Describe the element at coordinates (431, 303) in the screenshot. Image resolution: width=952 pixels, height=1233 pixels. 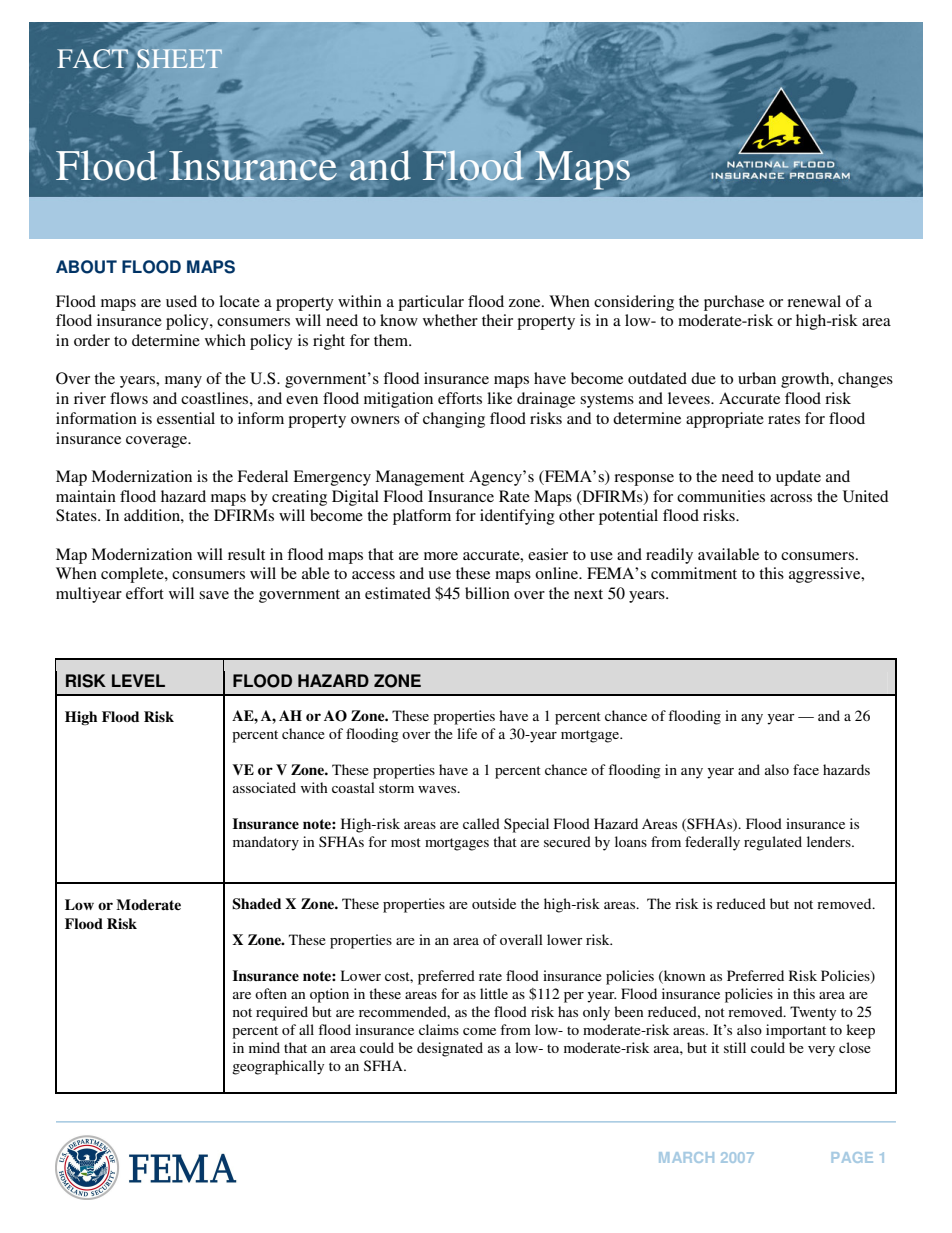
I see `particular` at that location.
